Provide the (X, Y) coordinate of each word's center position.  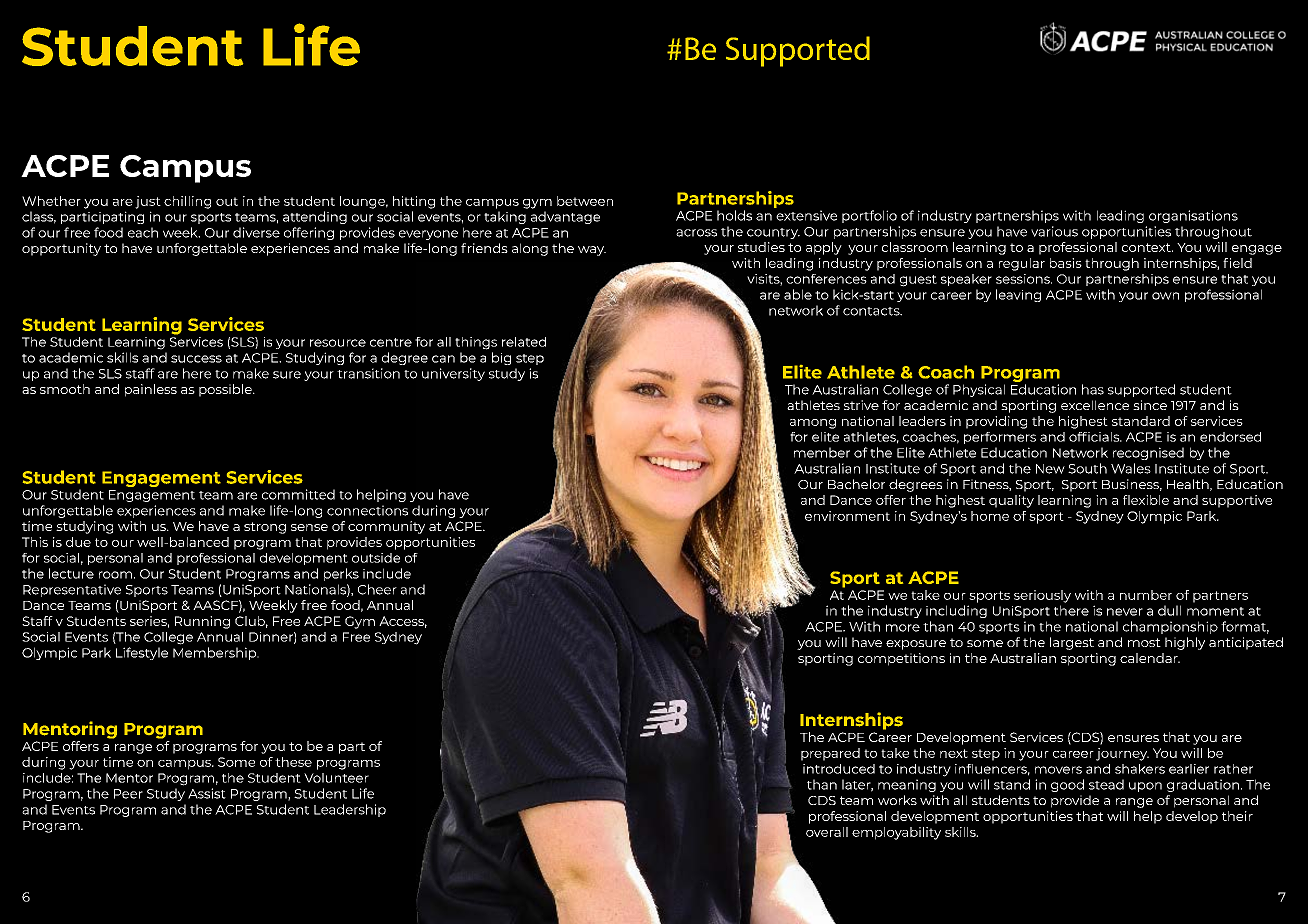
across (696, 233)
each (143, 232)
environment (847, 516)
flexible (1146, 500)
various (1054, 231)
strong (265, 528)
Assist (207, 793)
